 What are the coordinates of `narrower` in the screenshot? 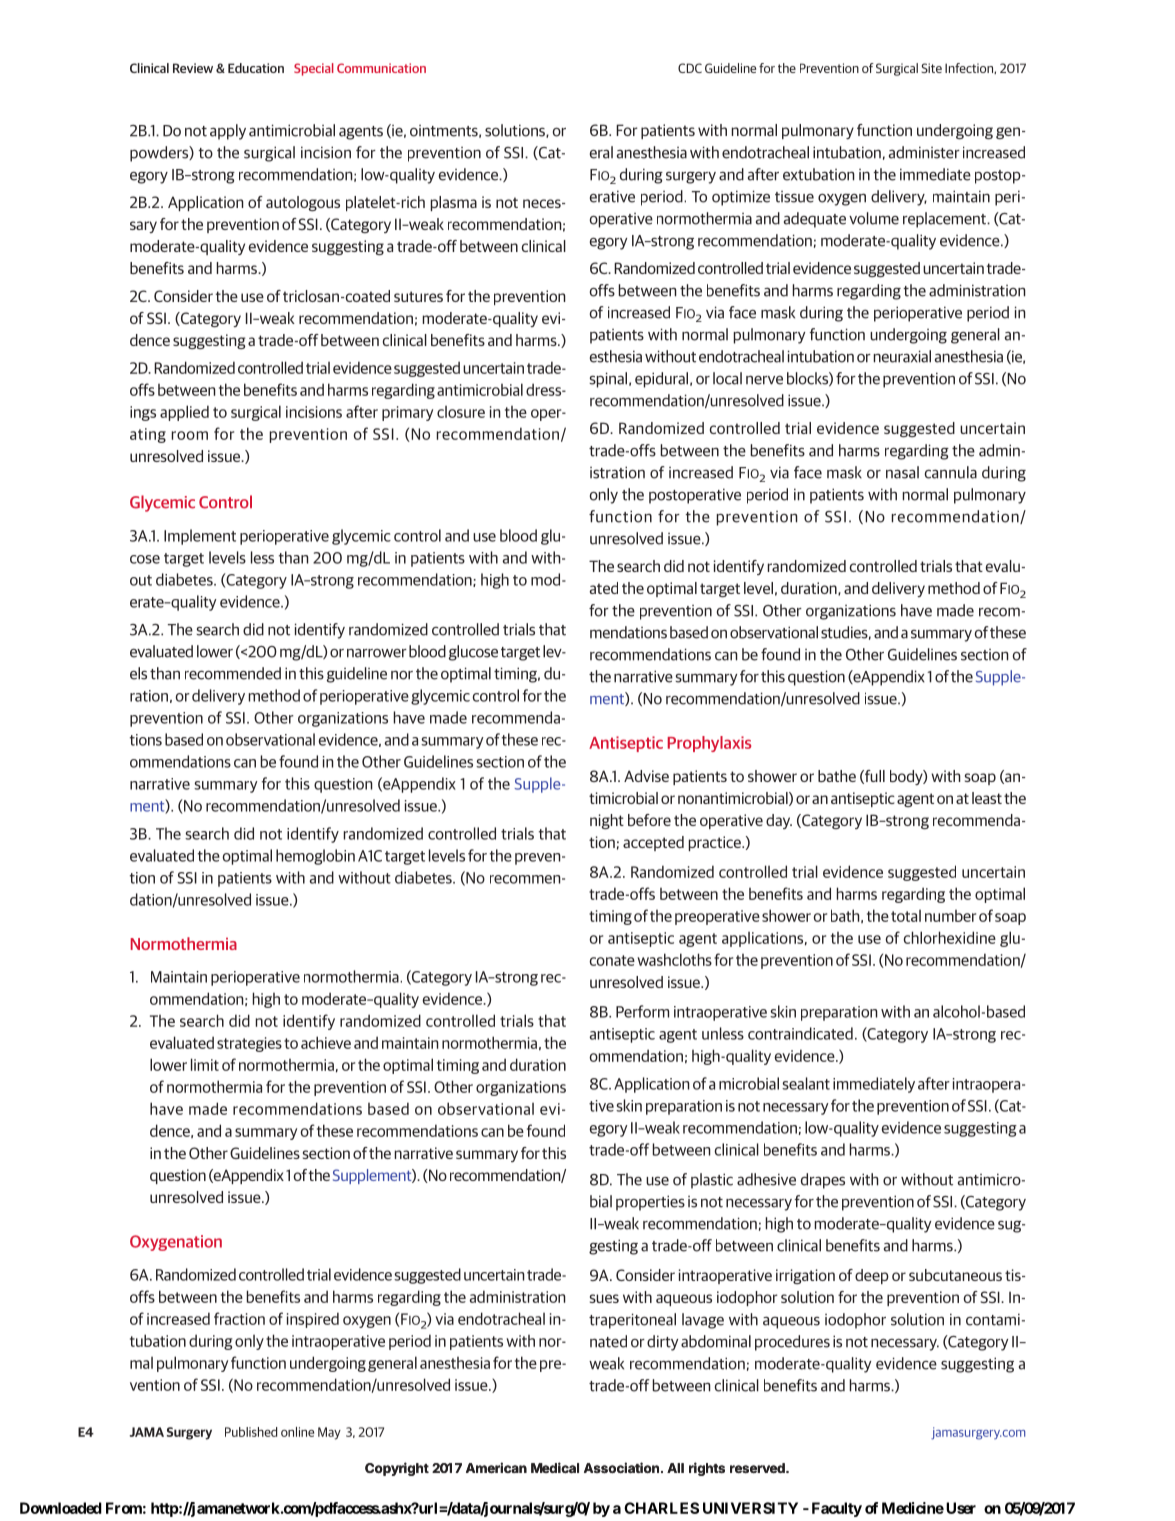 It's located at (377, 653).
